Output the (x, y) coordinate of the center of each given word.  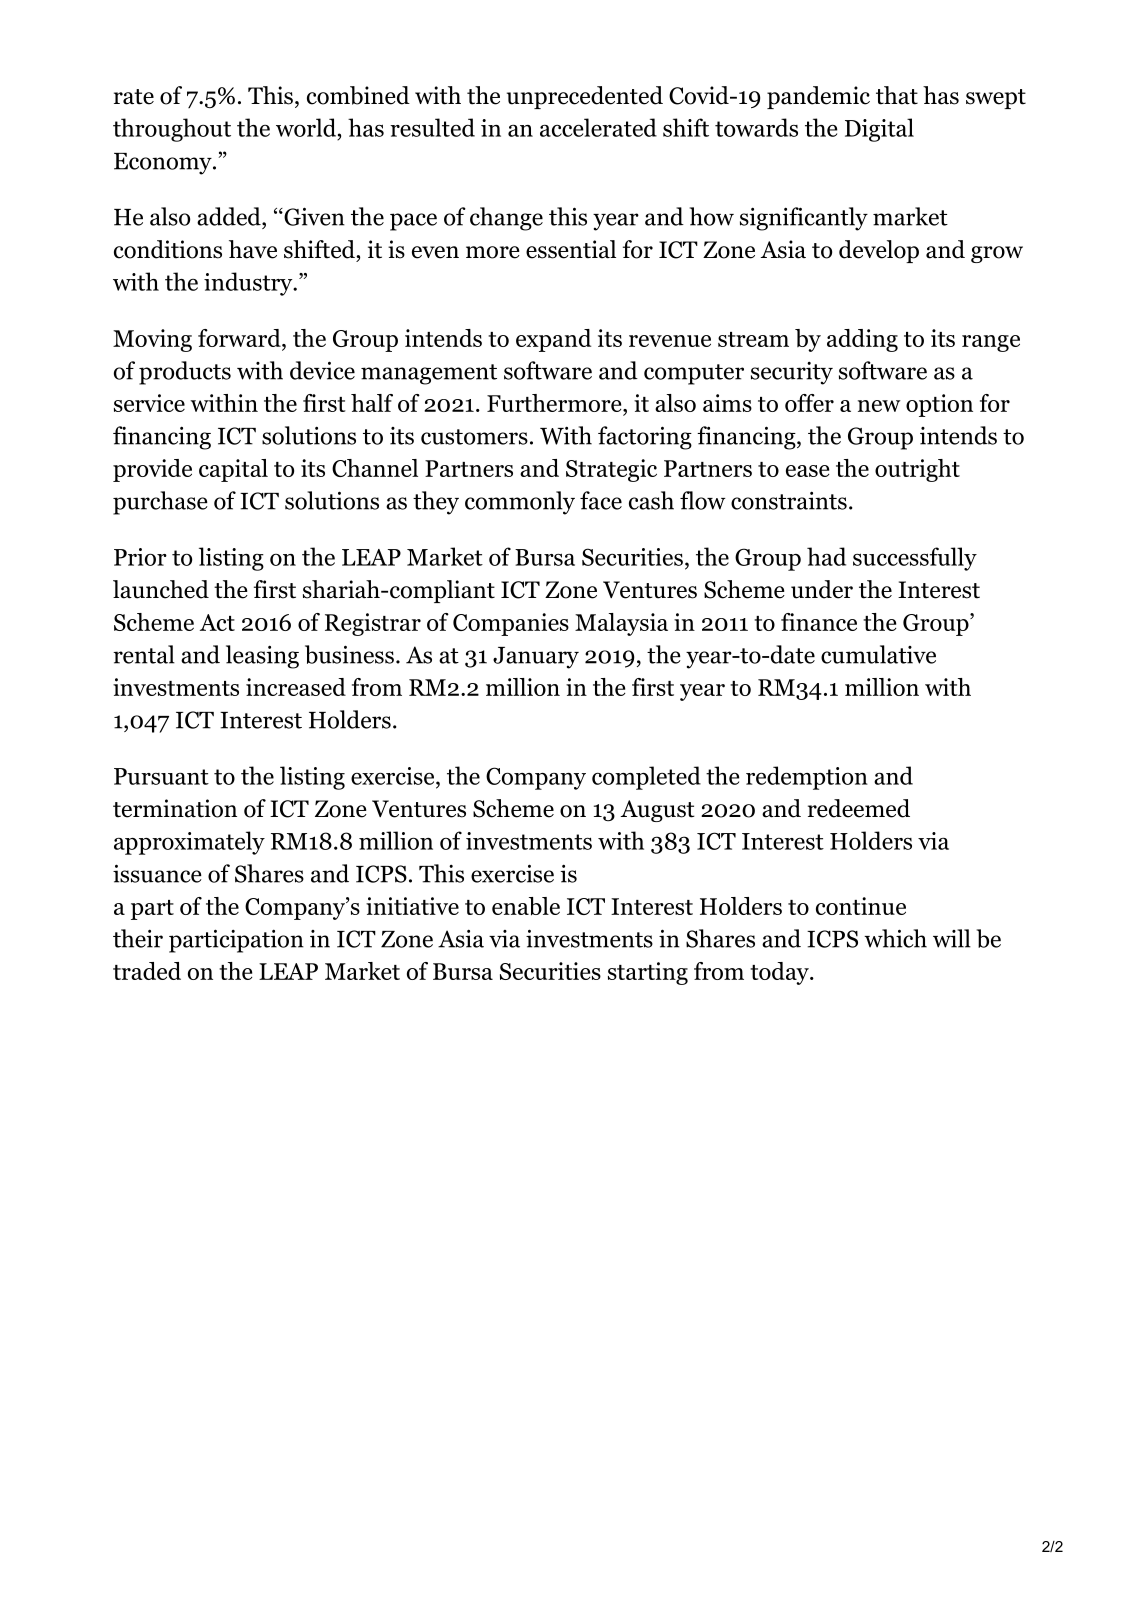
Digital (879, 130)
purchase (160, 503)
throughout (172, 130)
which (895, 938)
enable (526, 906)
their (138, 938)
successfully (915, 559)
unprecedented (585, 97)
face (601, 500)
